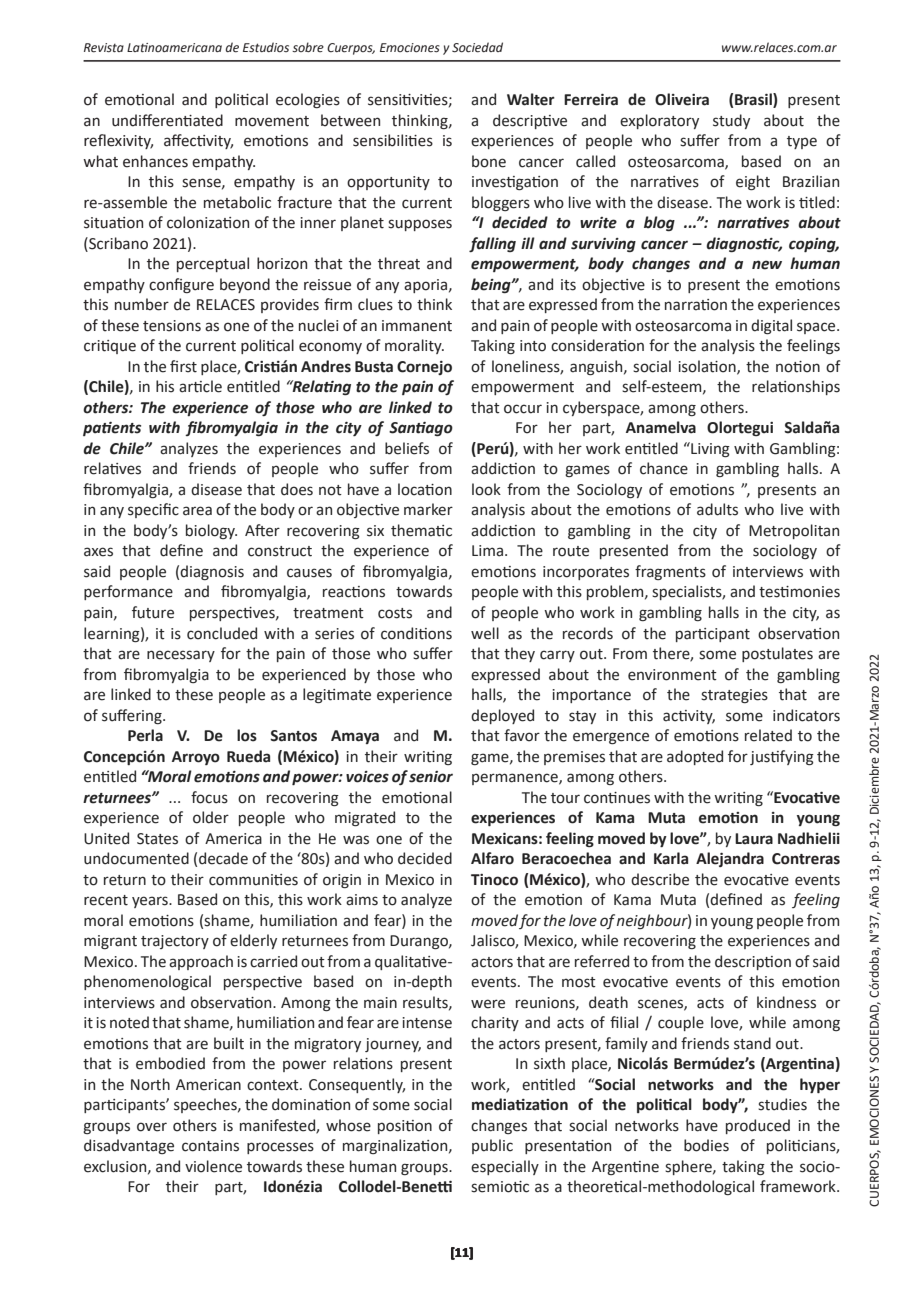  Describe the element at coordinates (731, 121) in the document. I see `study` at that location.
